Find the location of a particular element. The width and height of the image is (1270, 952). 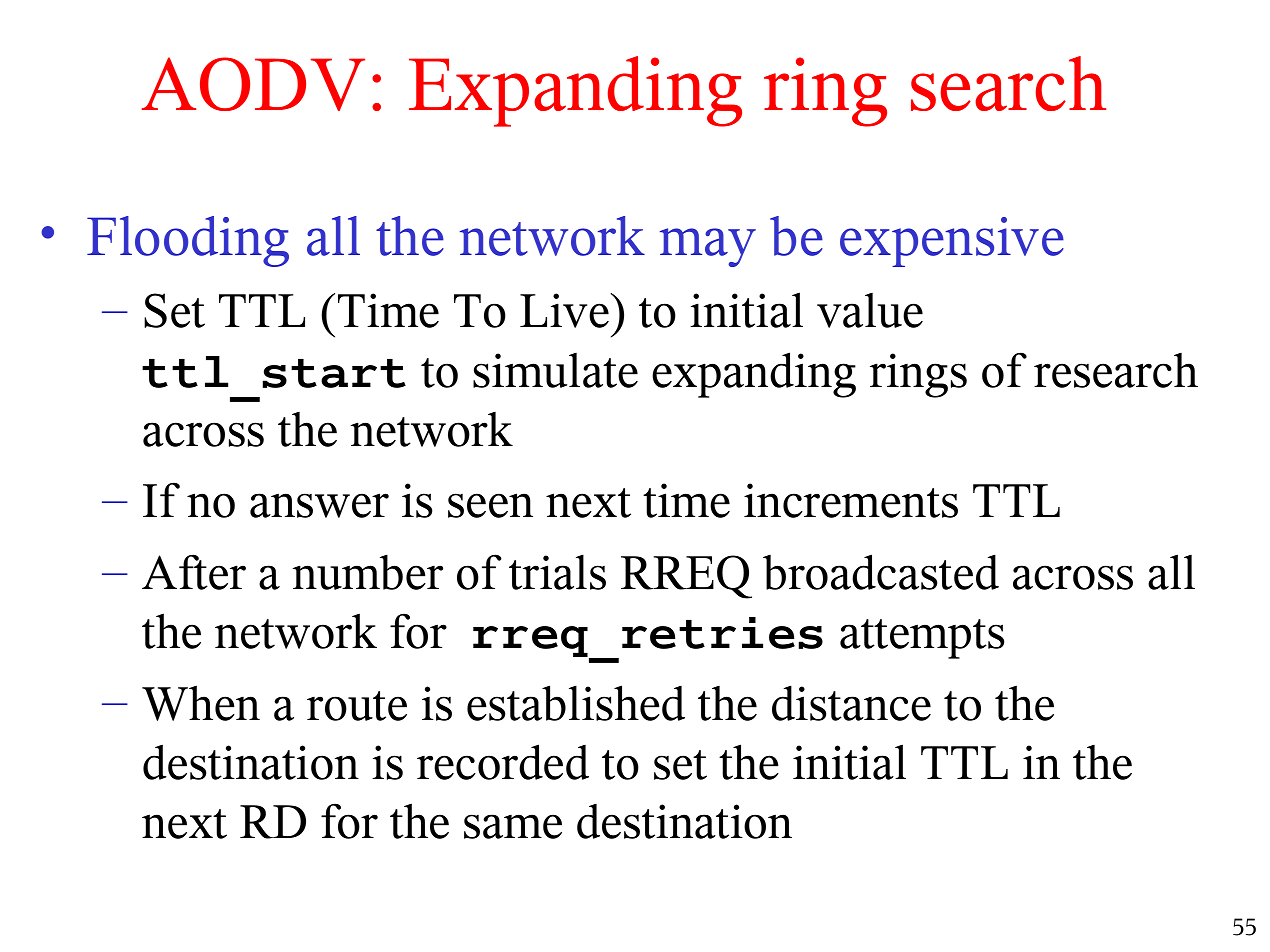

recorded is located at coordinates (503, 762).
